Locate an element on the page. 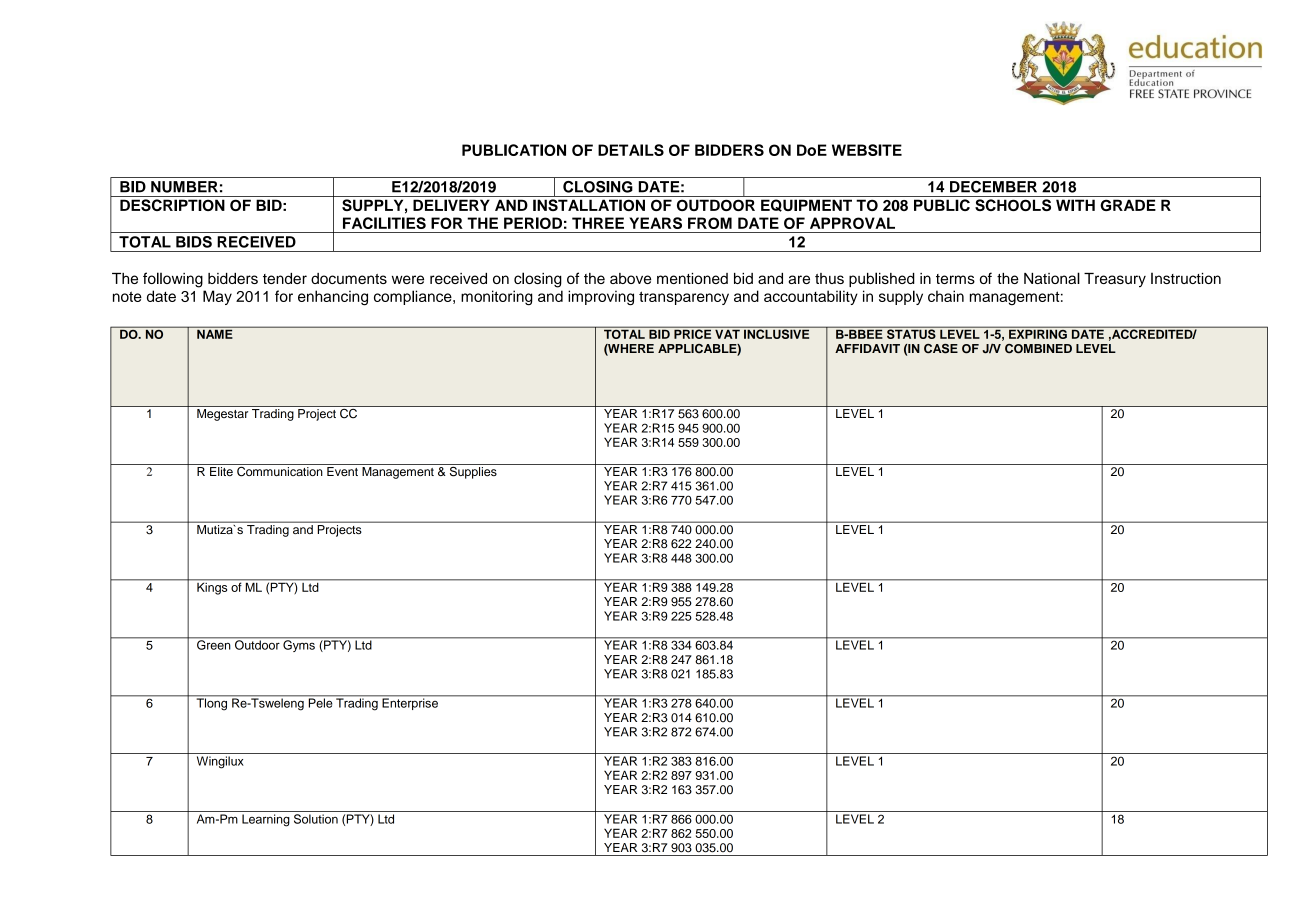 This page has width=1308, height=924. Supplies is located at coordinates (473, 471).
